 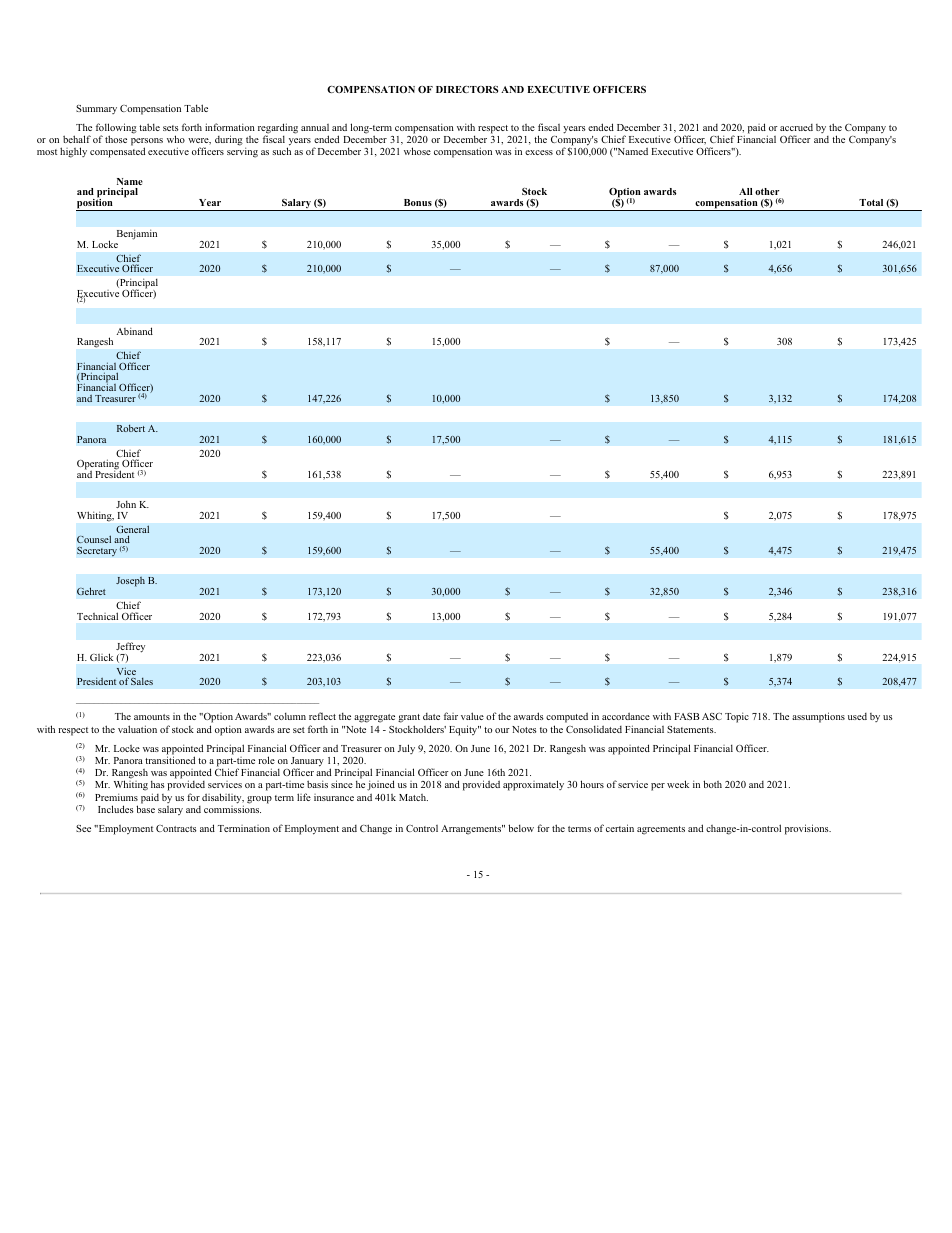 I want to click on fair, so click(x=451, y=716).
